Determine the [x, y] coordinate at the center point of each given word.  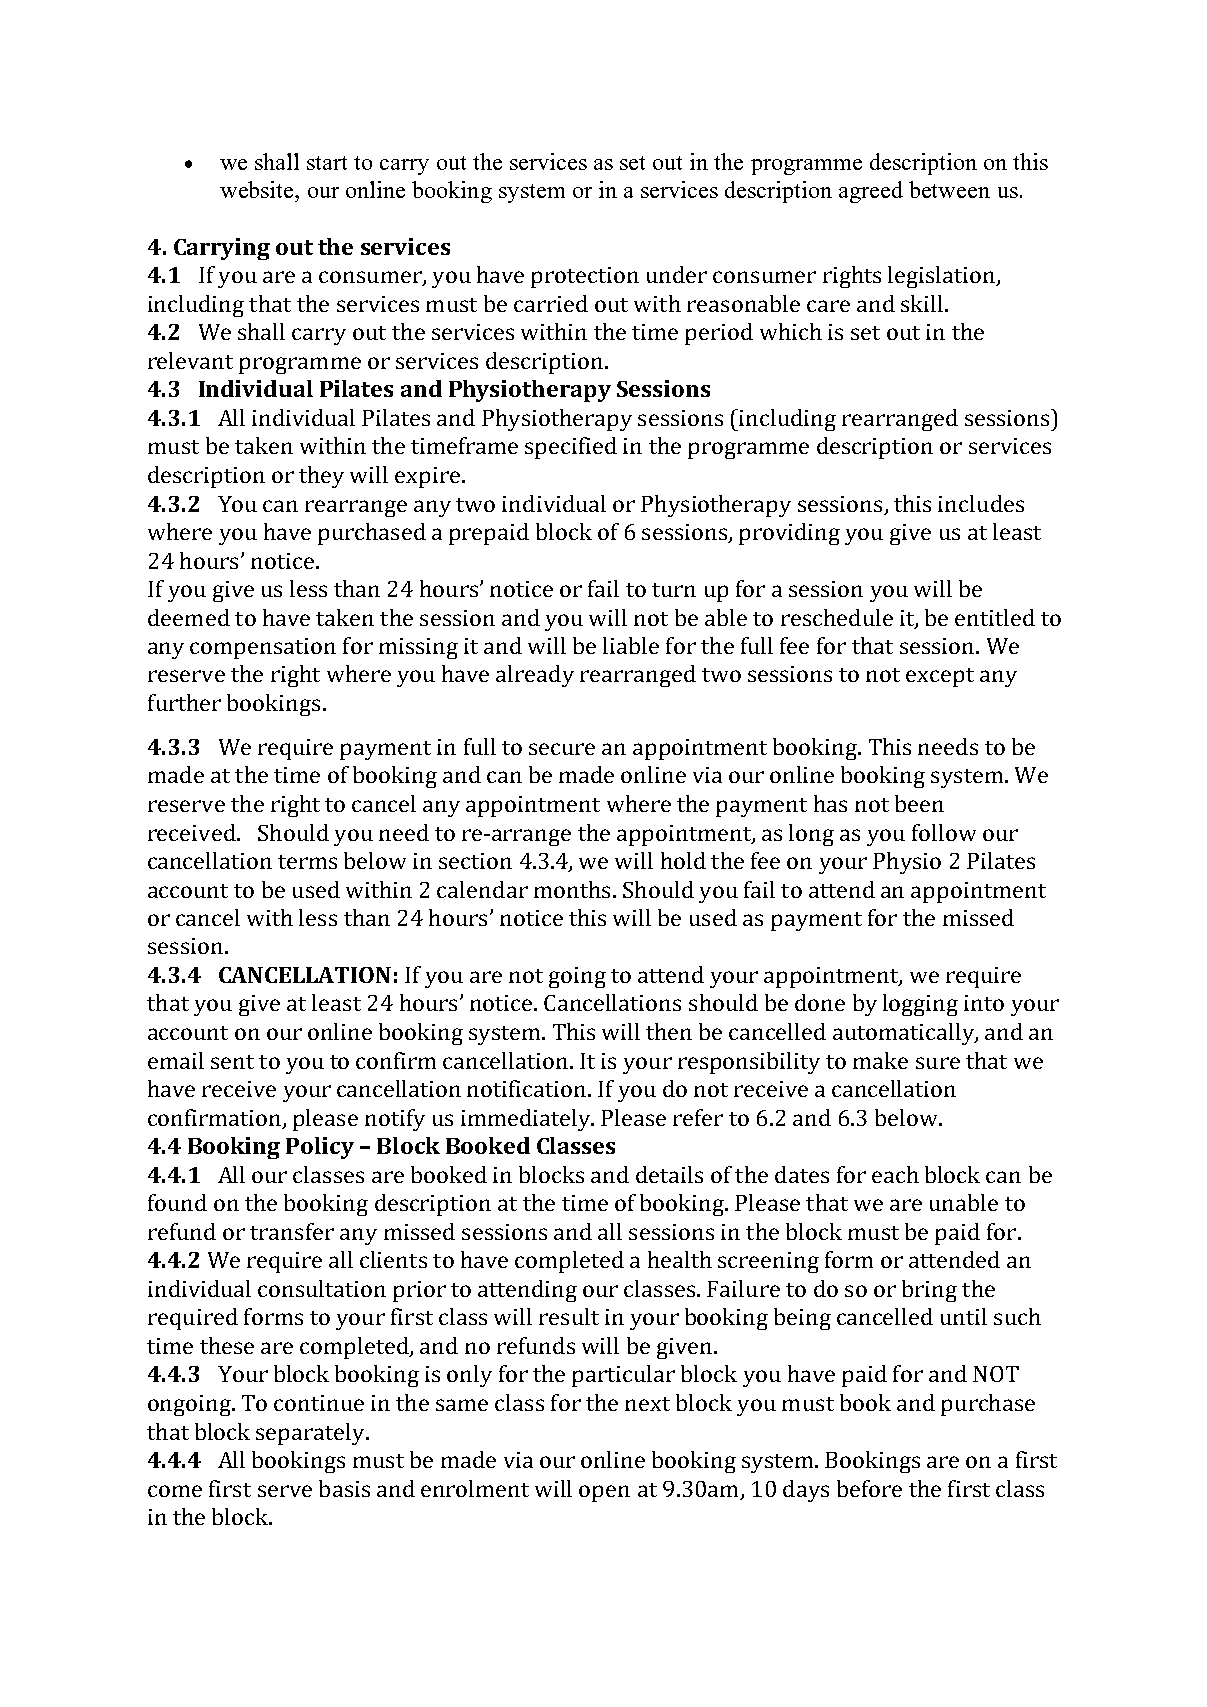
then [669, 1031]
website [258, 189]
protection [585, 277]
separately [311, 1434]
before [869, 1488]
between [949, 189]
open [604, 1493]
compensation [263, 648]
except [940, 677]
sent [232, 1062]
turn [674, 590]
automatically [904, 1034]
